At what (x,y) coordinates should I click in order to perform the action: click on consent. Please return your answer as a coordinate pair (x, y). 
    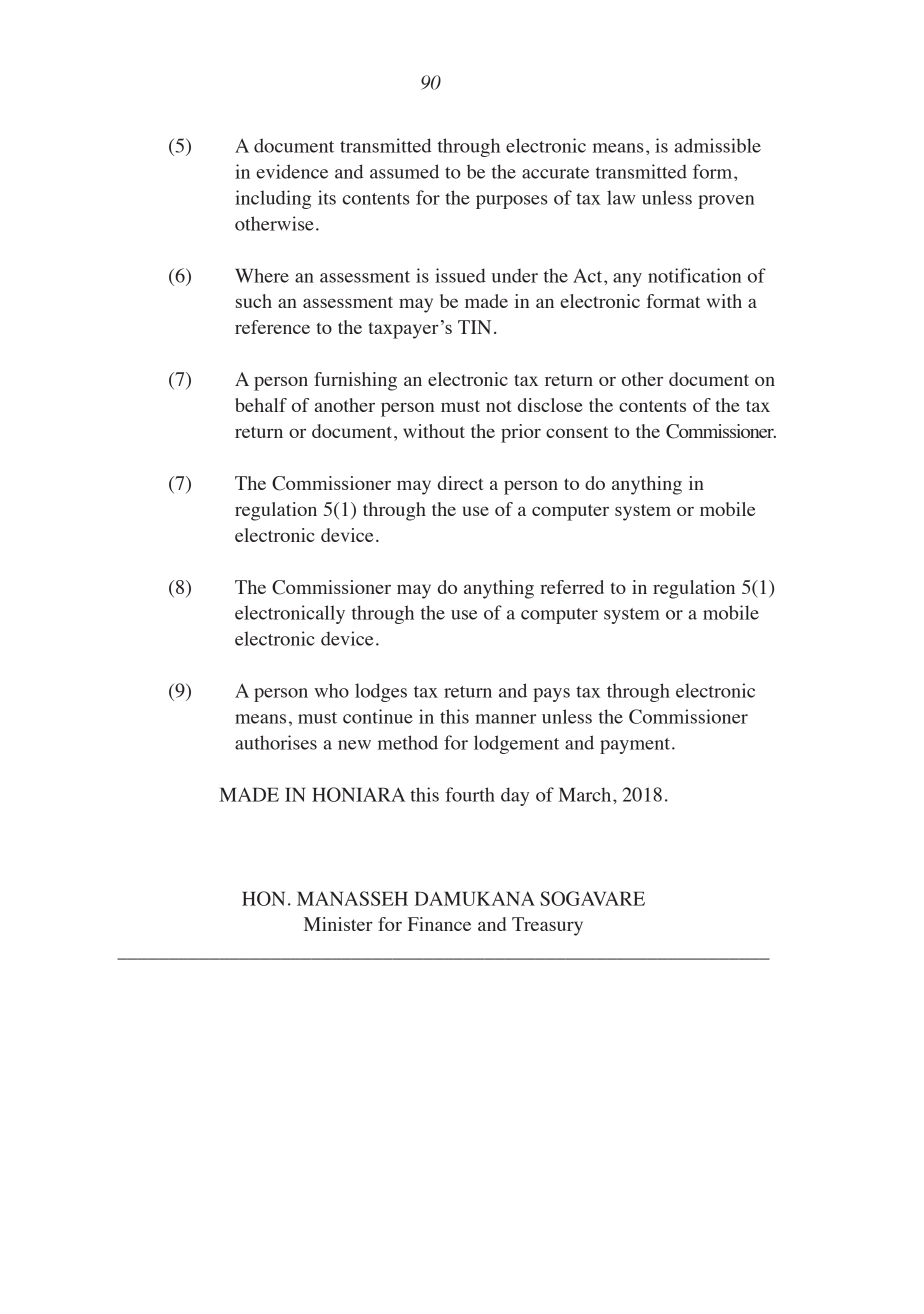
    Looking at the image, I should click on (577, 432).
